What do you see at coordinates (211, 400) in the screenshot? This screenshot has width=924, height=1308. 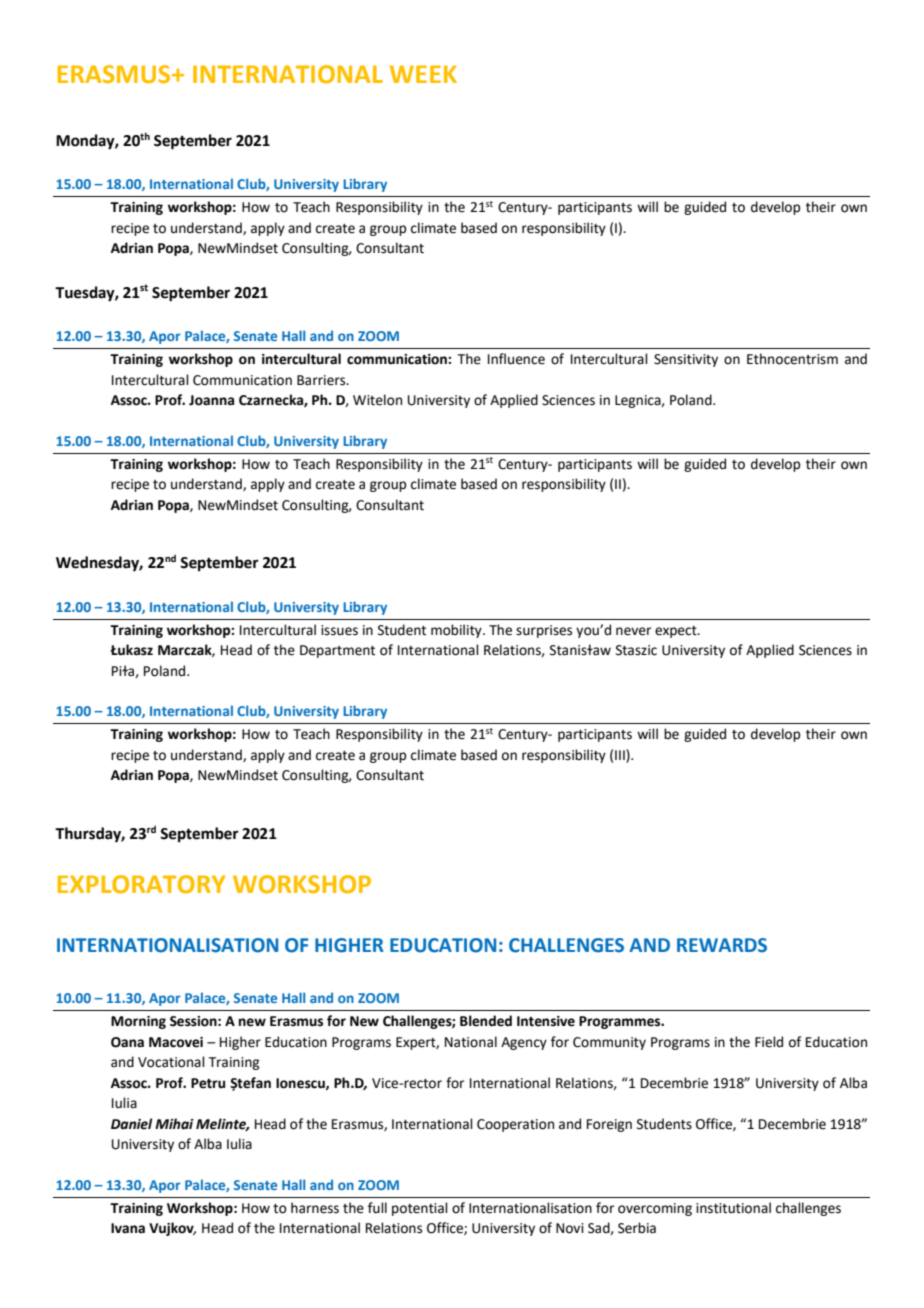 I see `Joanna` at bounding box center [211, 400].
